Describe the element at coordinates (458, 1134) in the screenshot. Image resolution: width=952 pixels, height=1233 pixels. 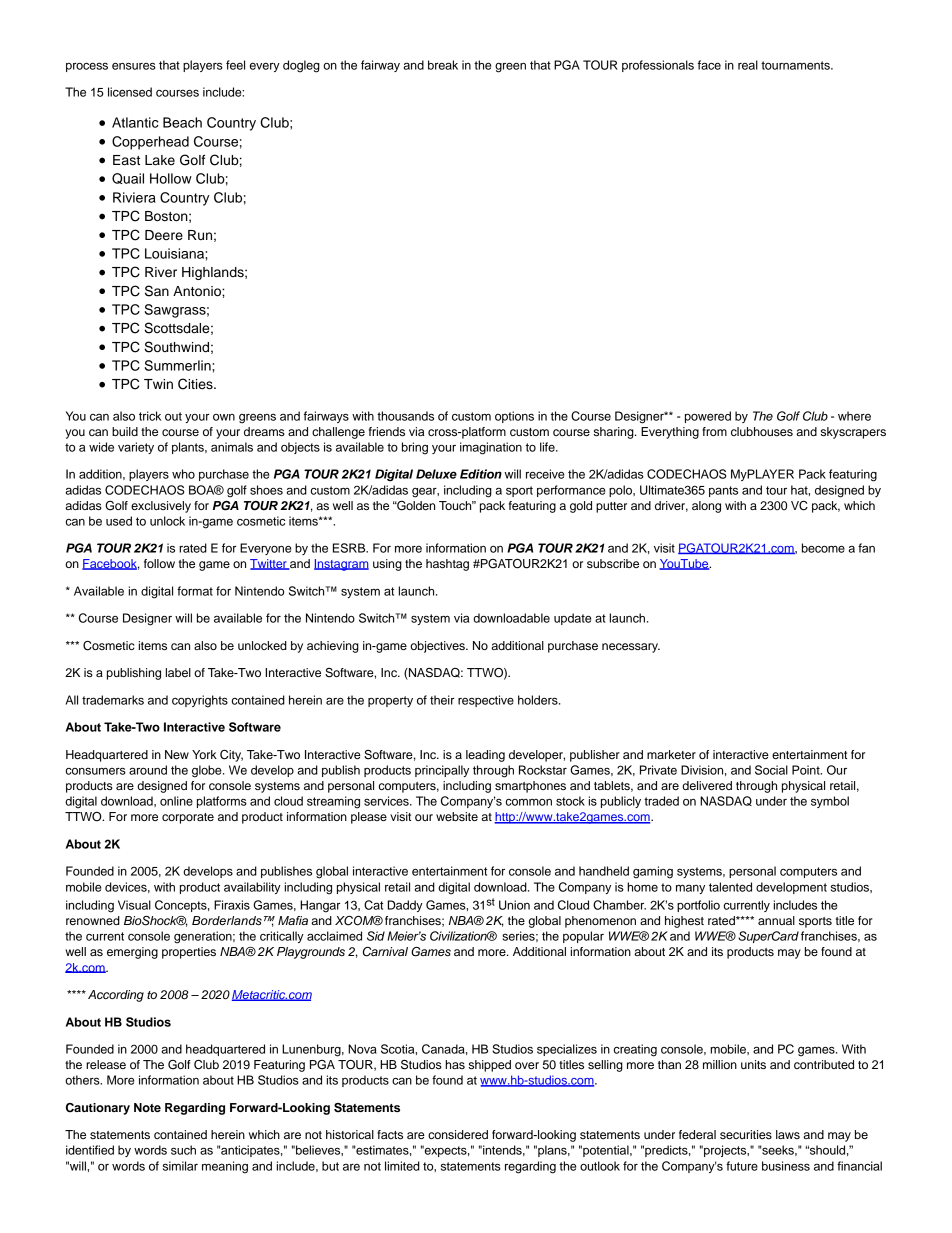
I see `considered` at that location.
